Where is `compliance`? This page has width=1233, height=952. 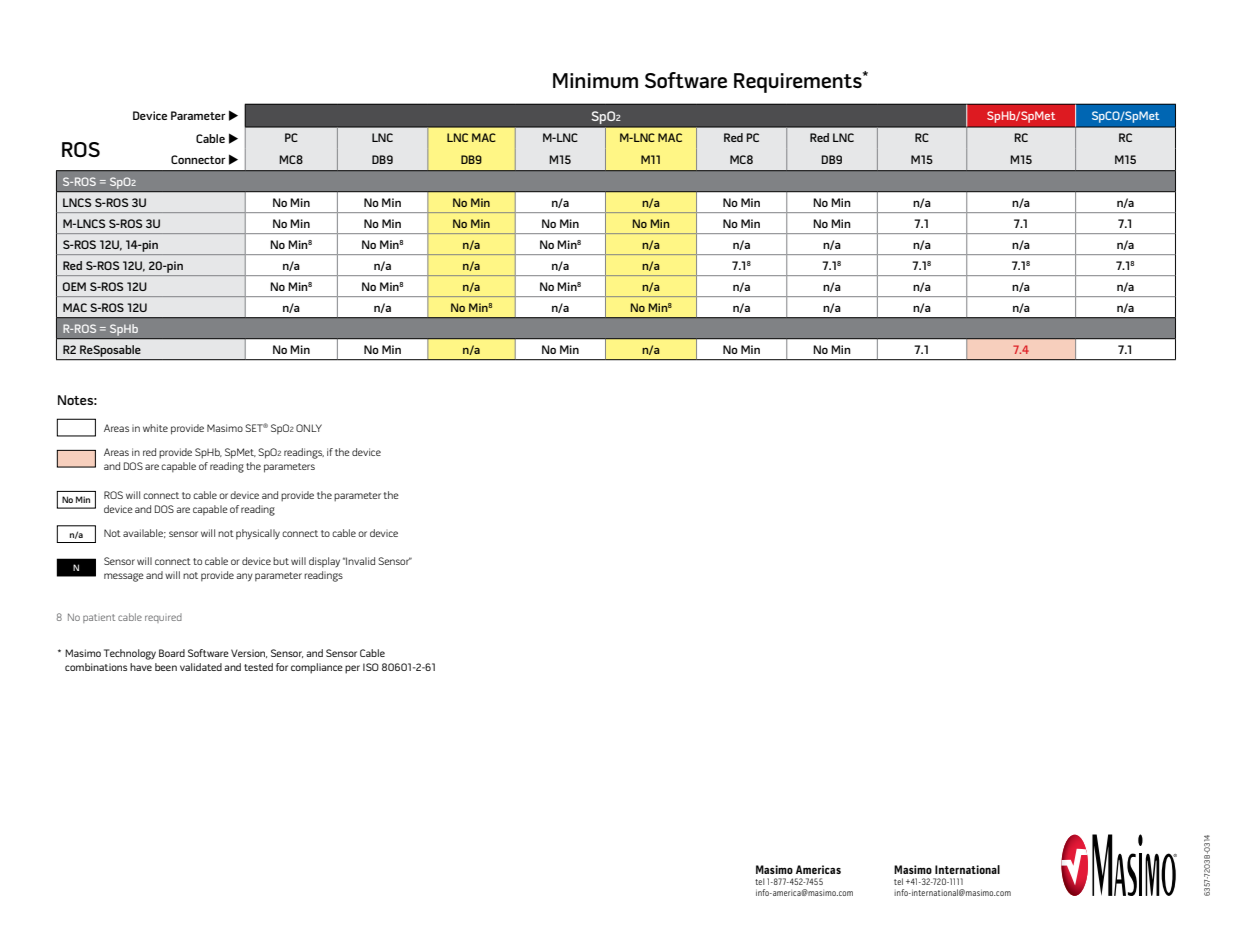
compliance is located at coordinates (317, 668).
